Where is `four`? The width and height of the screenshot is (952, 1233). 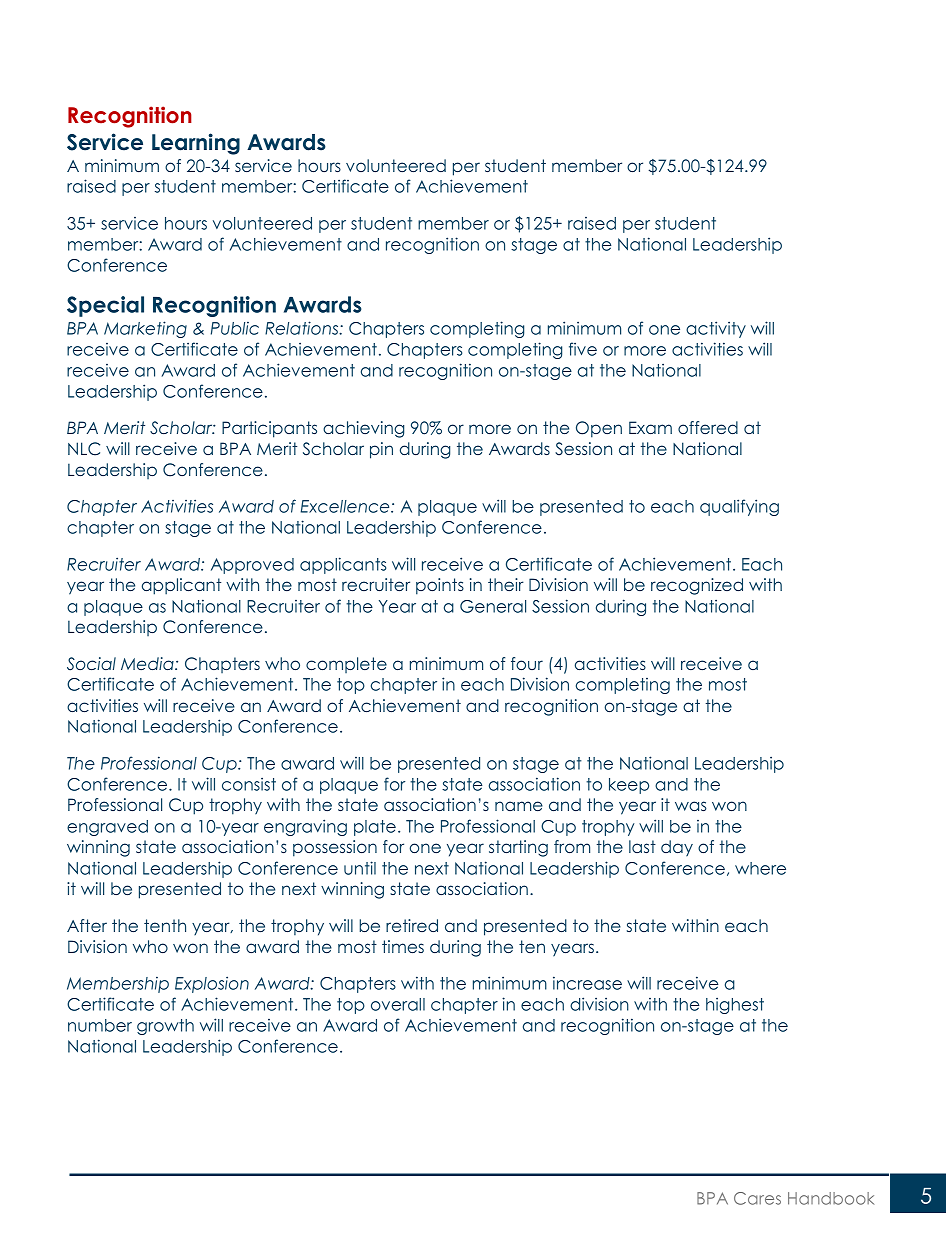
four is located at coordinates (527, 663).
